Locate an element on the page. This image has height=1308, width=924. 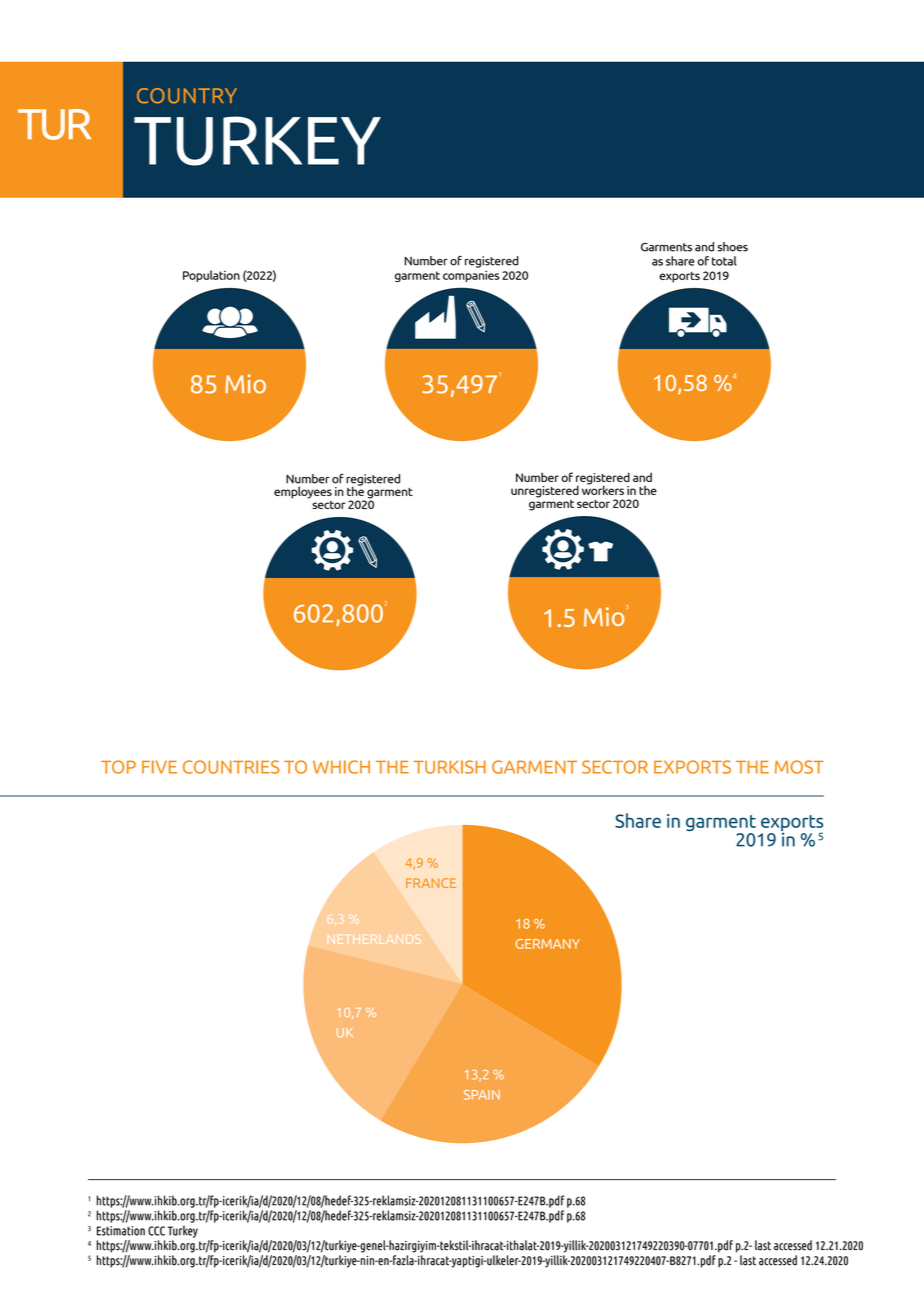
GERMANY is located at coordinates (548, 944).
